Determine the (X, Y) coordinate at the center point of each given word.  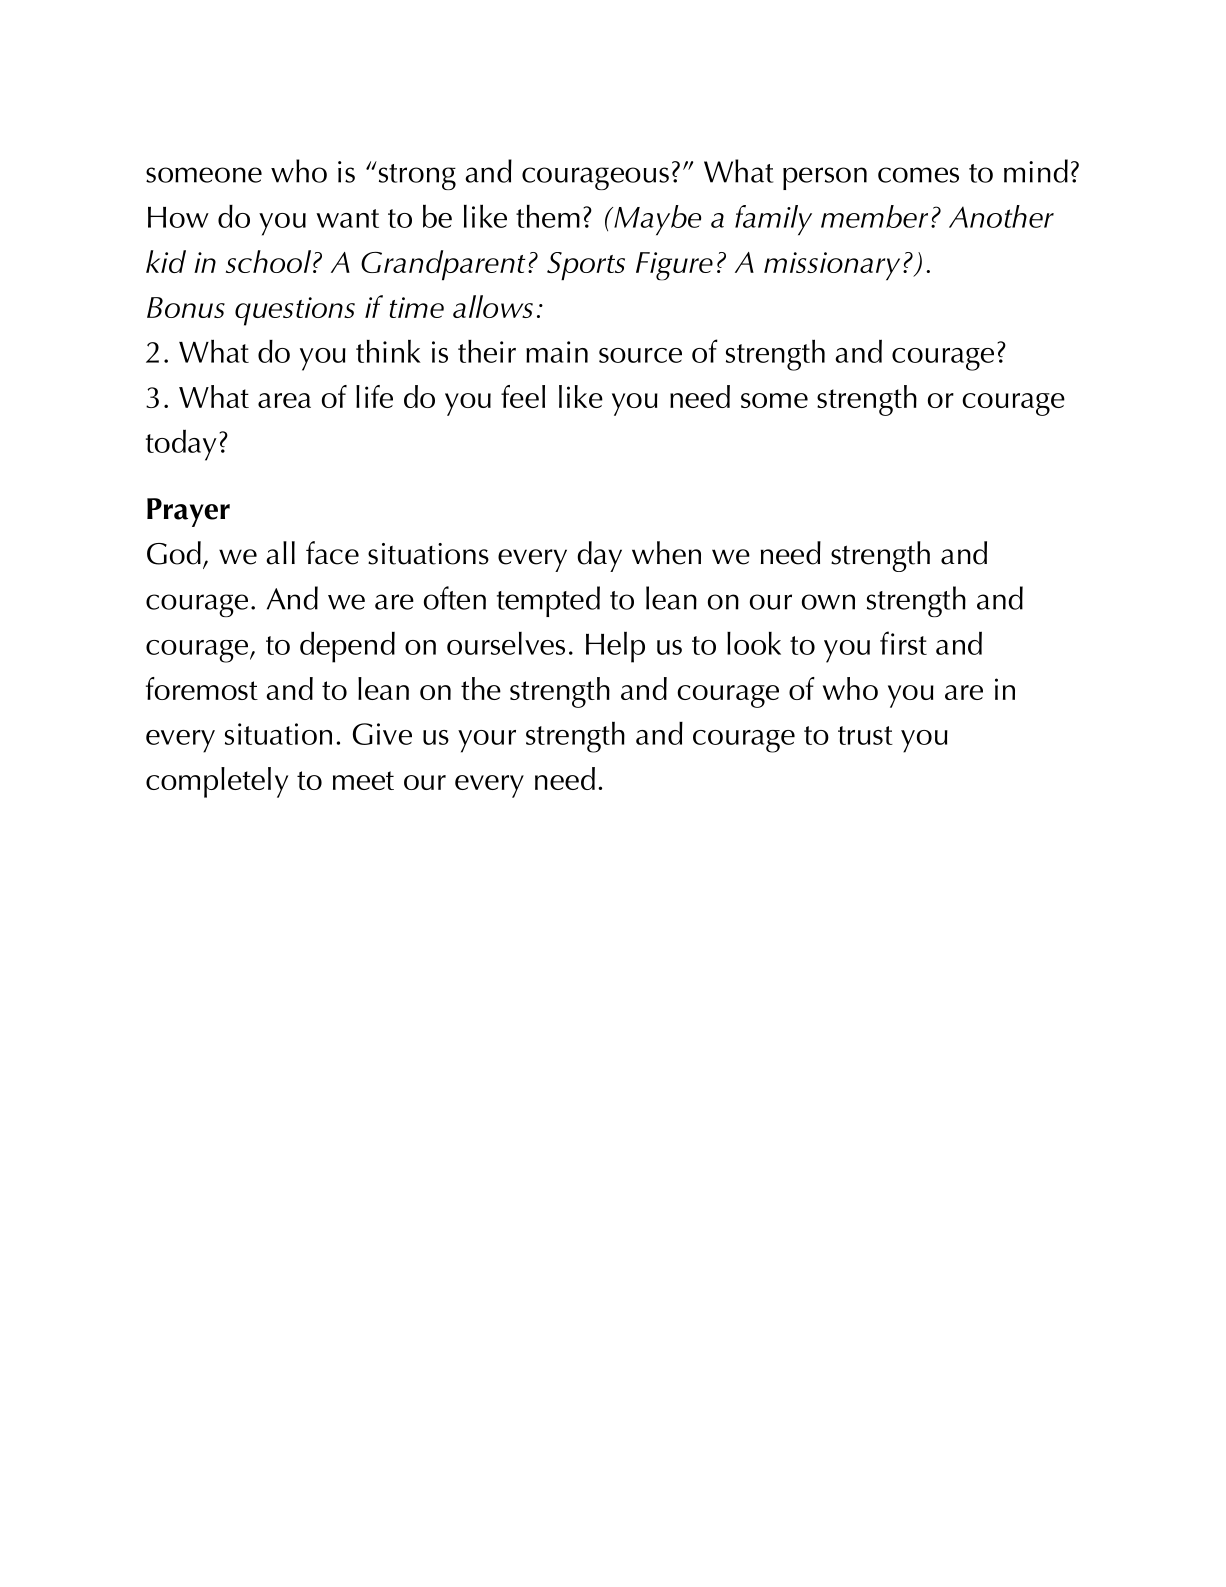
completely (217, 782)
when (666, 553)
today (181, 445)
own (828, 602)
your (487, 741)
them (548, 216)
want (347, 218)
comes (918, 175)
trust (865, 735)
